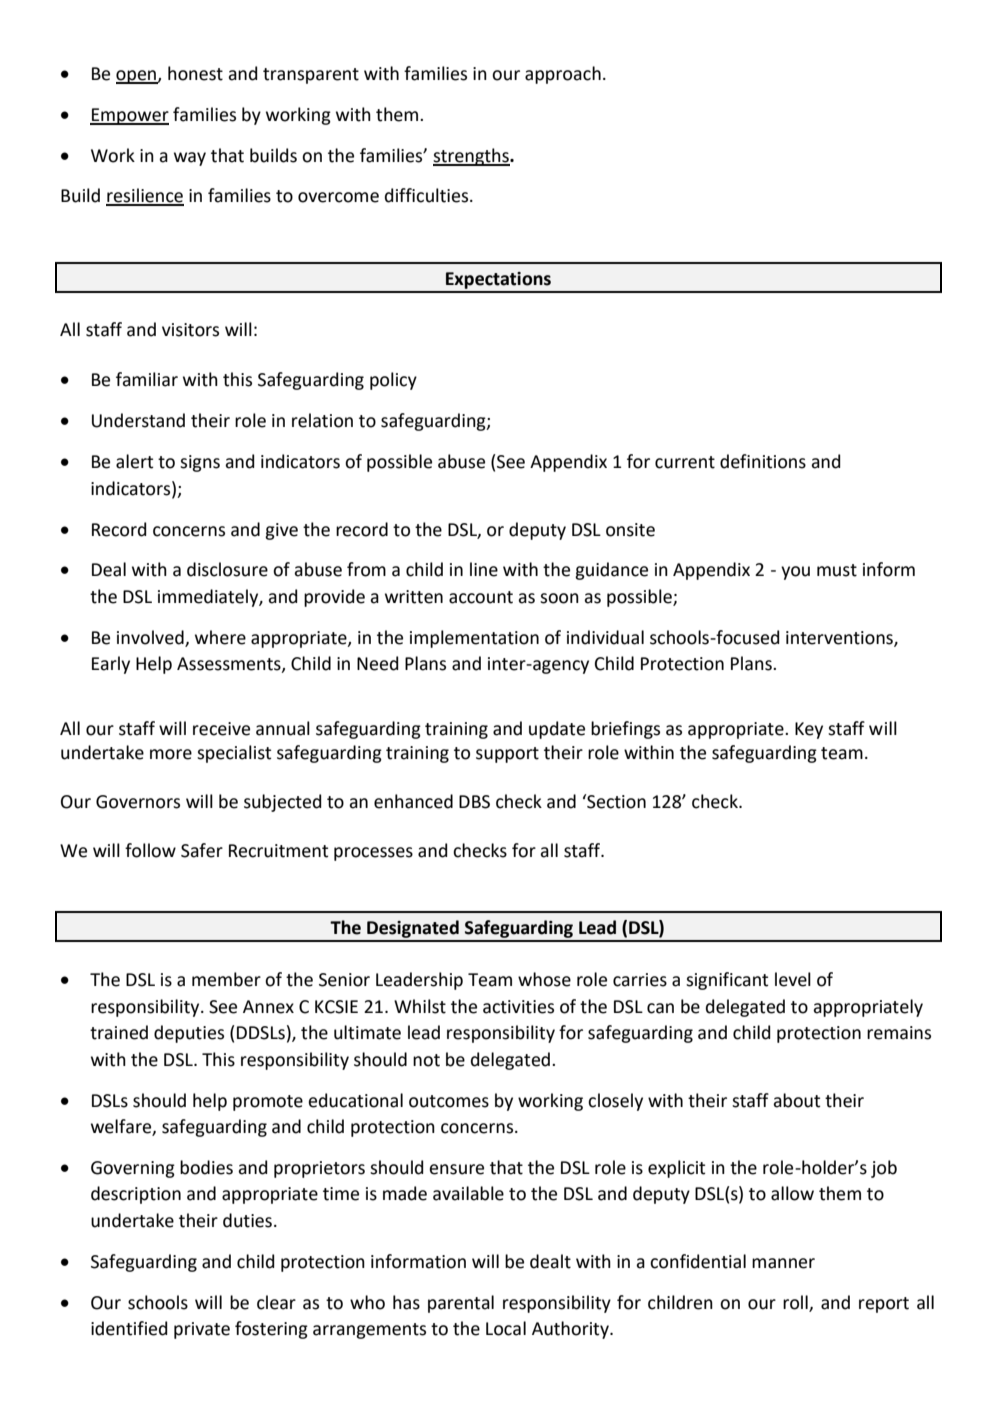  I want to click on approach, so click(563, 75).
